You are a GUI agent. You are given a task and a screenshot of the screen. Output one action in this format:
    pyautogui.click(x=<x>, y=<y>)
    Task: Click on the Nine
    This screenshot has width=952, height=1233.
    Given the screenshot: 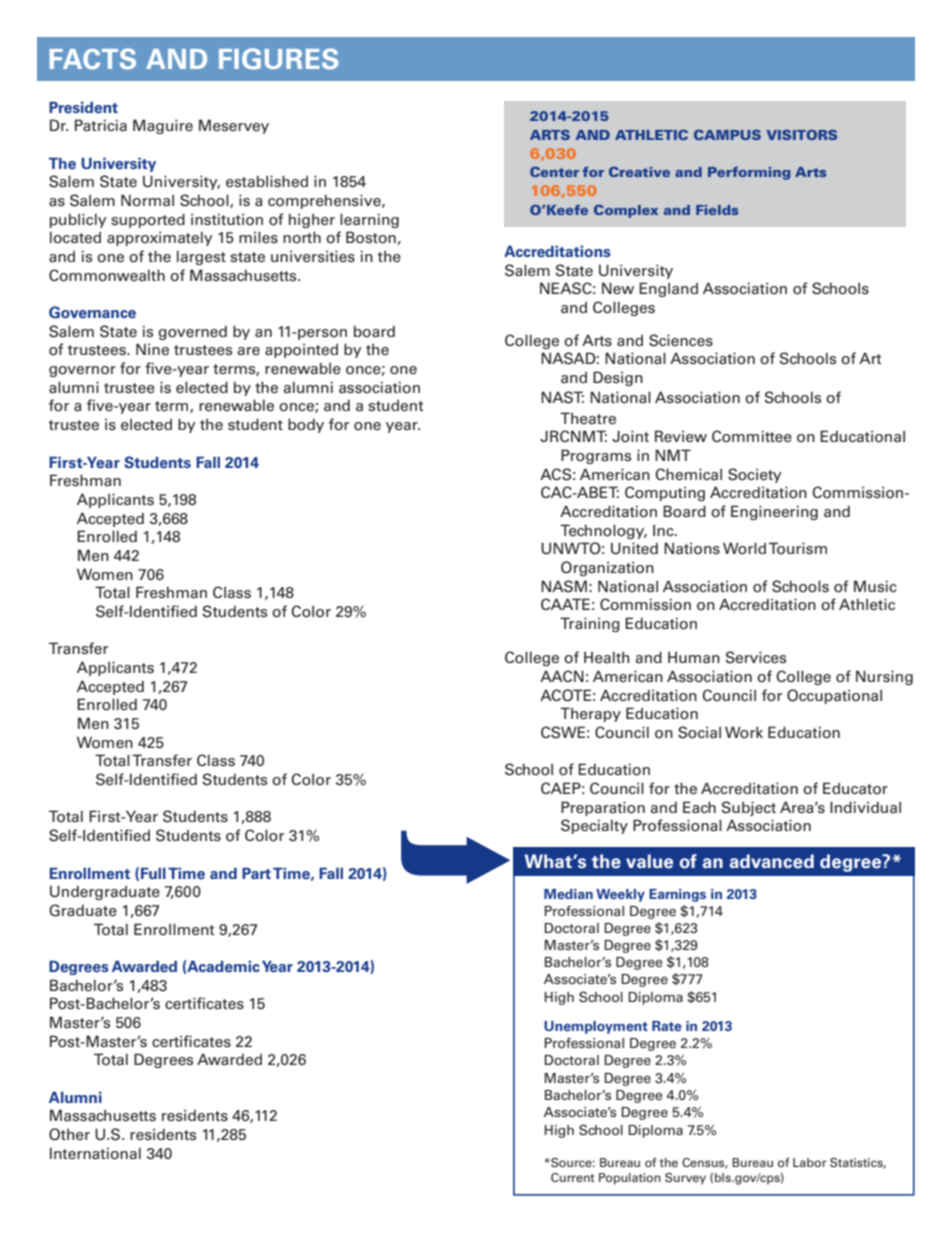 What is the action you would take?
    pyautogui.click(x=152, y=349)
